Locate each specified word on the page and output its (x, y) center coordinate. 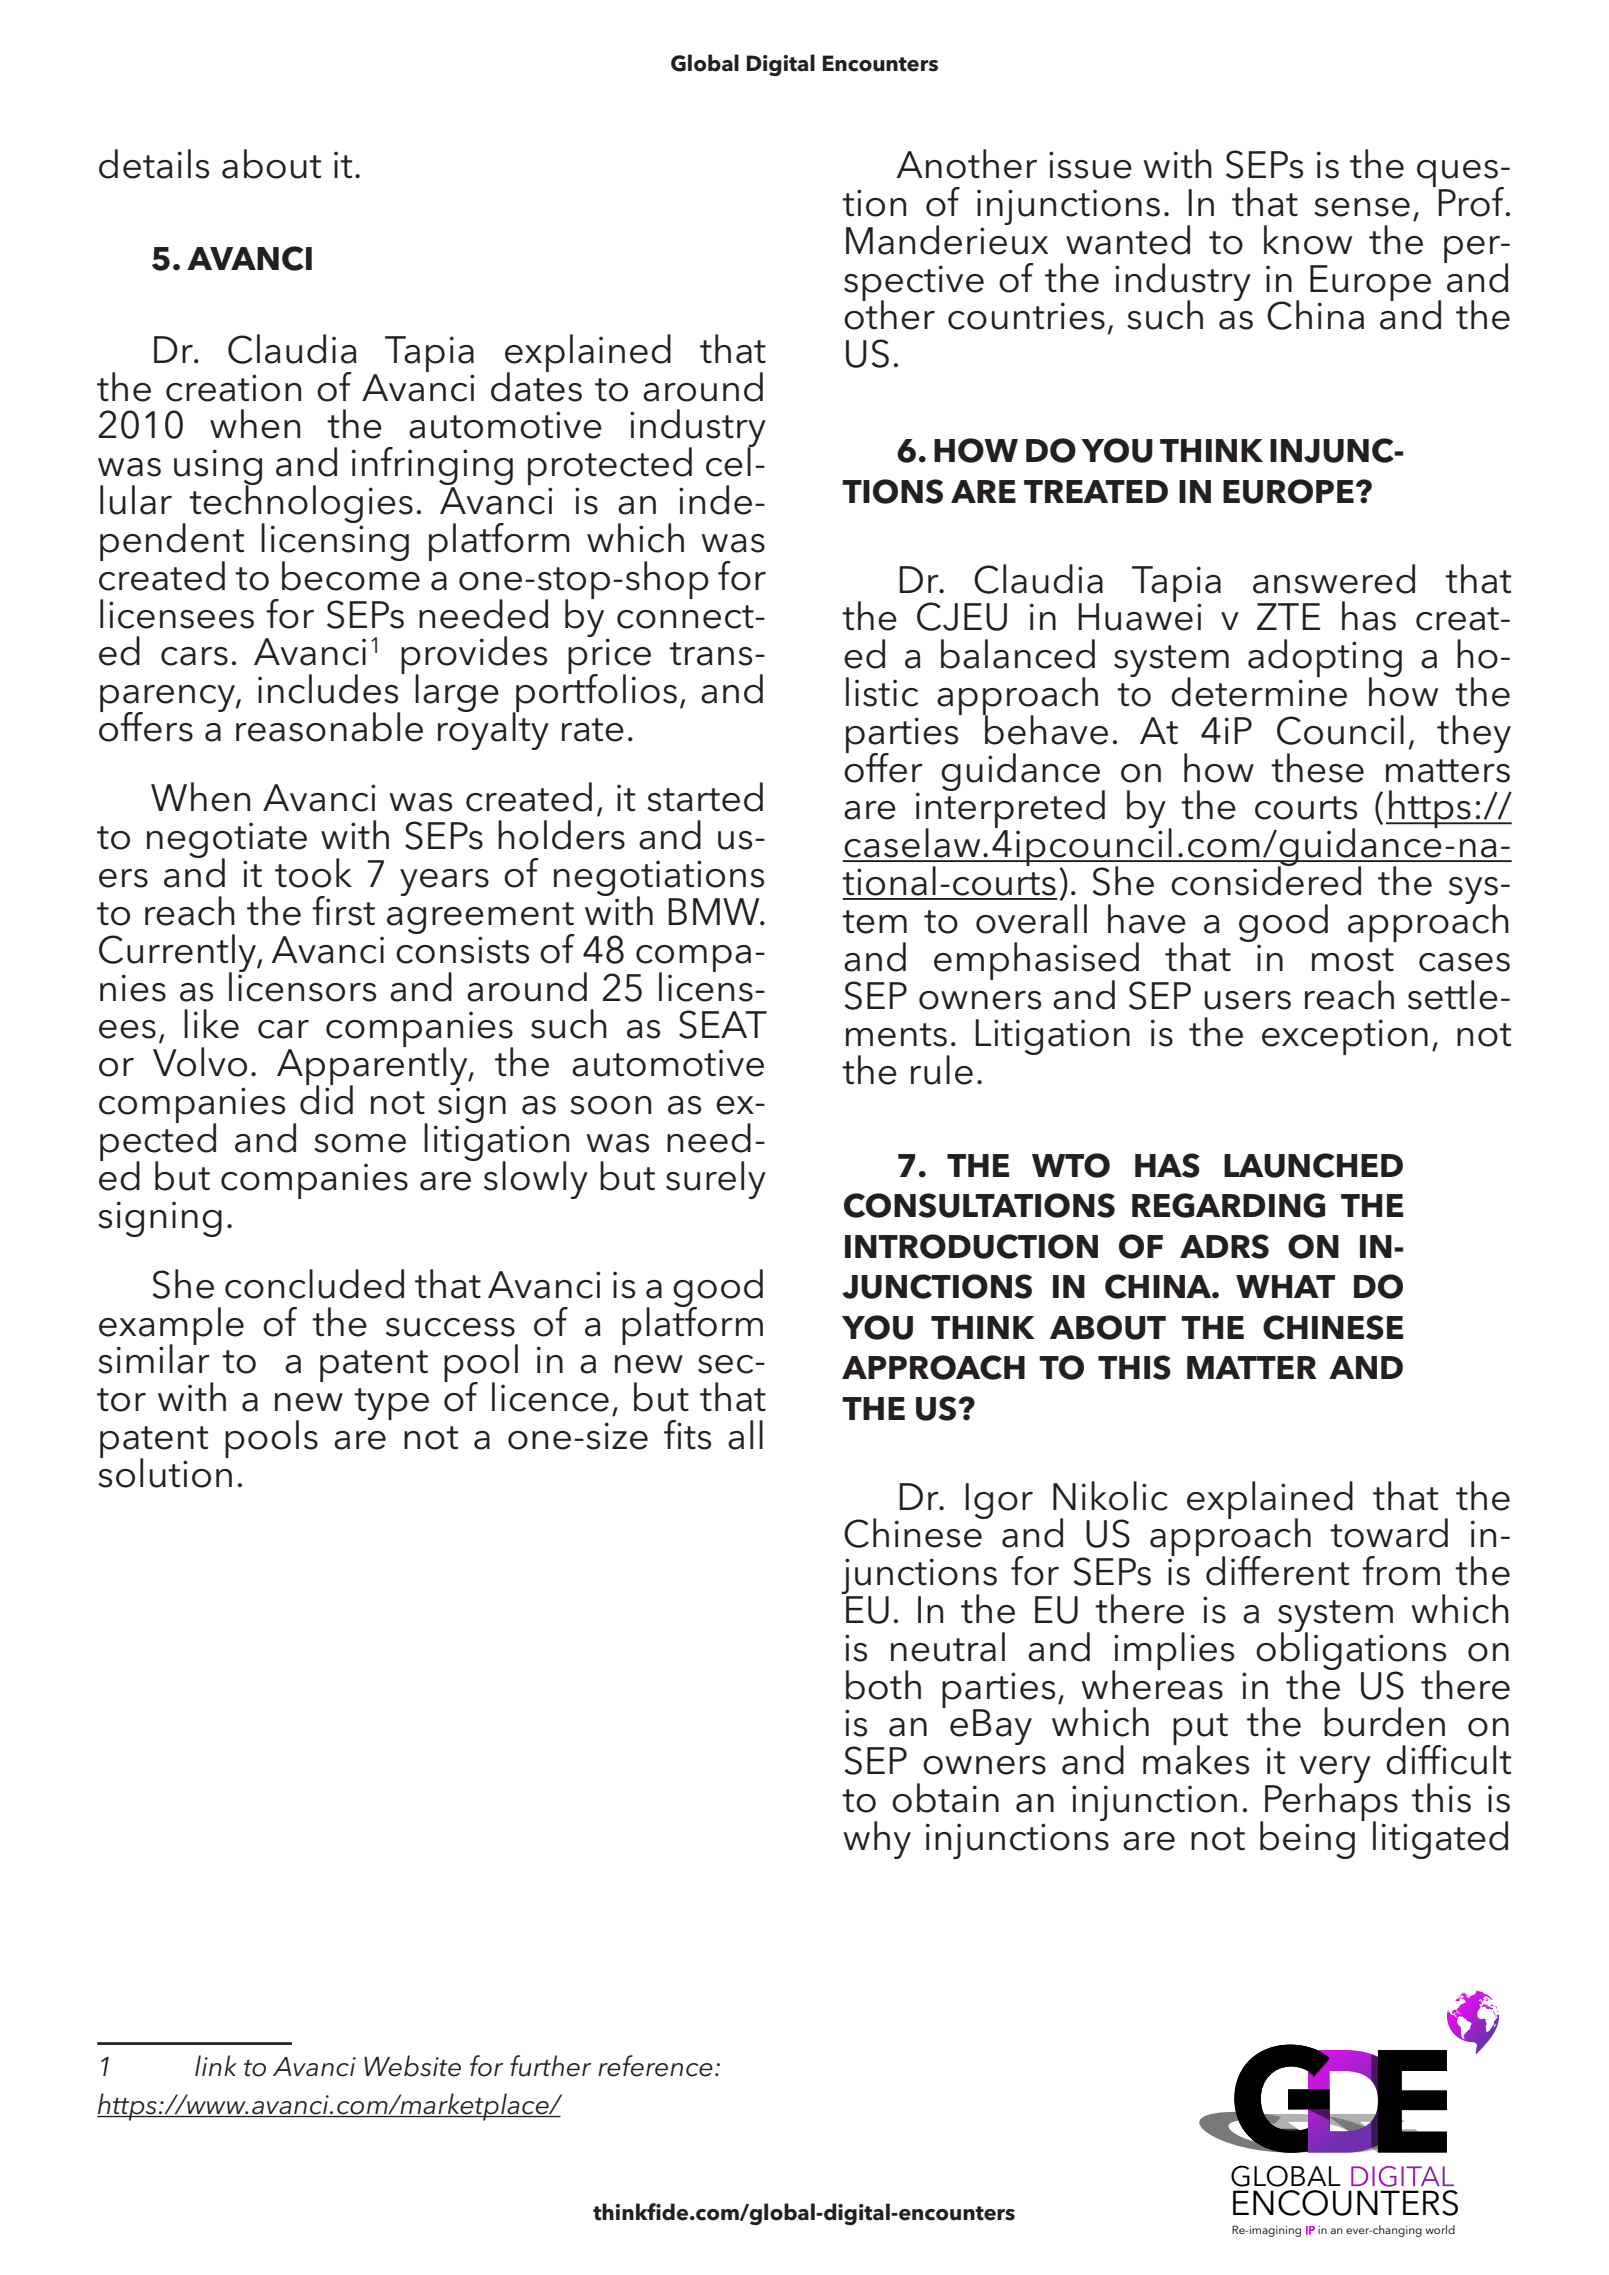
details (154, 164)
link (216, 2065)
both (883, 1685)
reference (655, 2066)
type (391, 1404)
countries (1026, 316)
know (1308, 240)
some (360, 1143)
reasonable (329, 727)
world (1440, 2229)
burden (1384, 1722)
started (705, 797)
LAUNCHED (1313, 1165)
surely (716, 1180)
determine (1259, 691)
